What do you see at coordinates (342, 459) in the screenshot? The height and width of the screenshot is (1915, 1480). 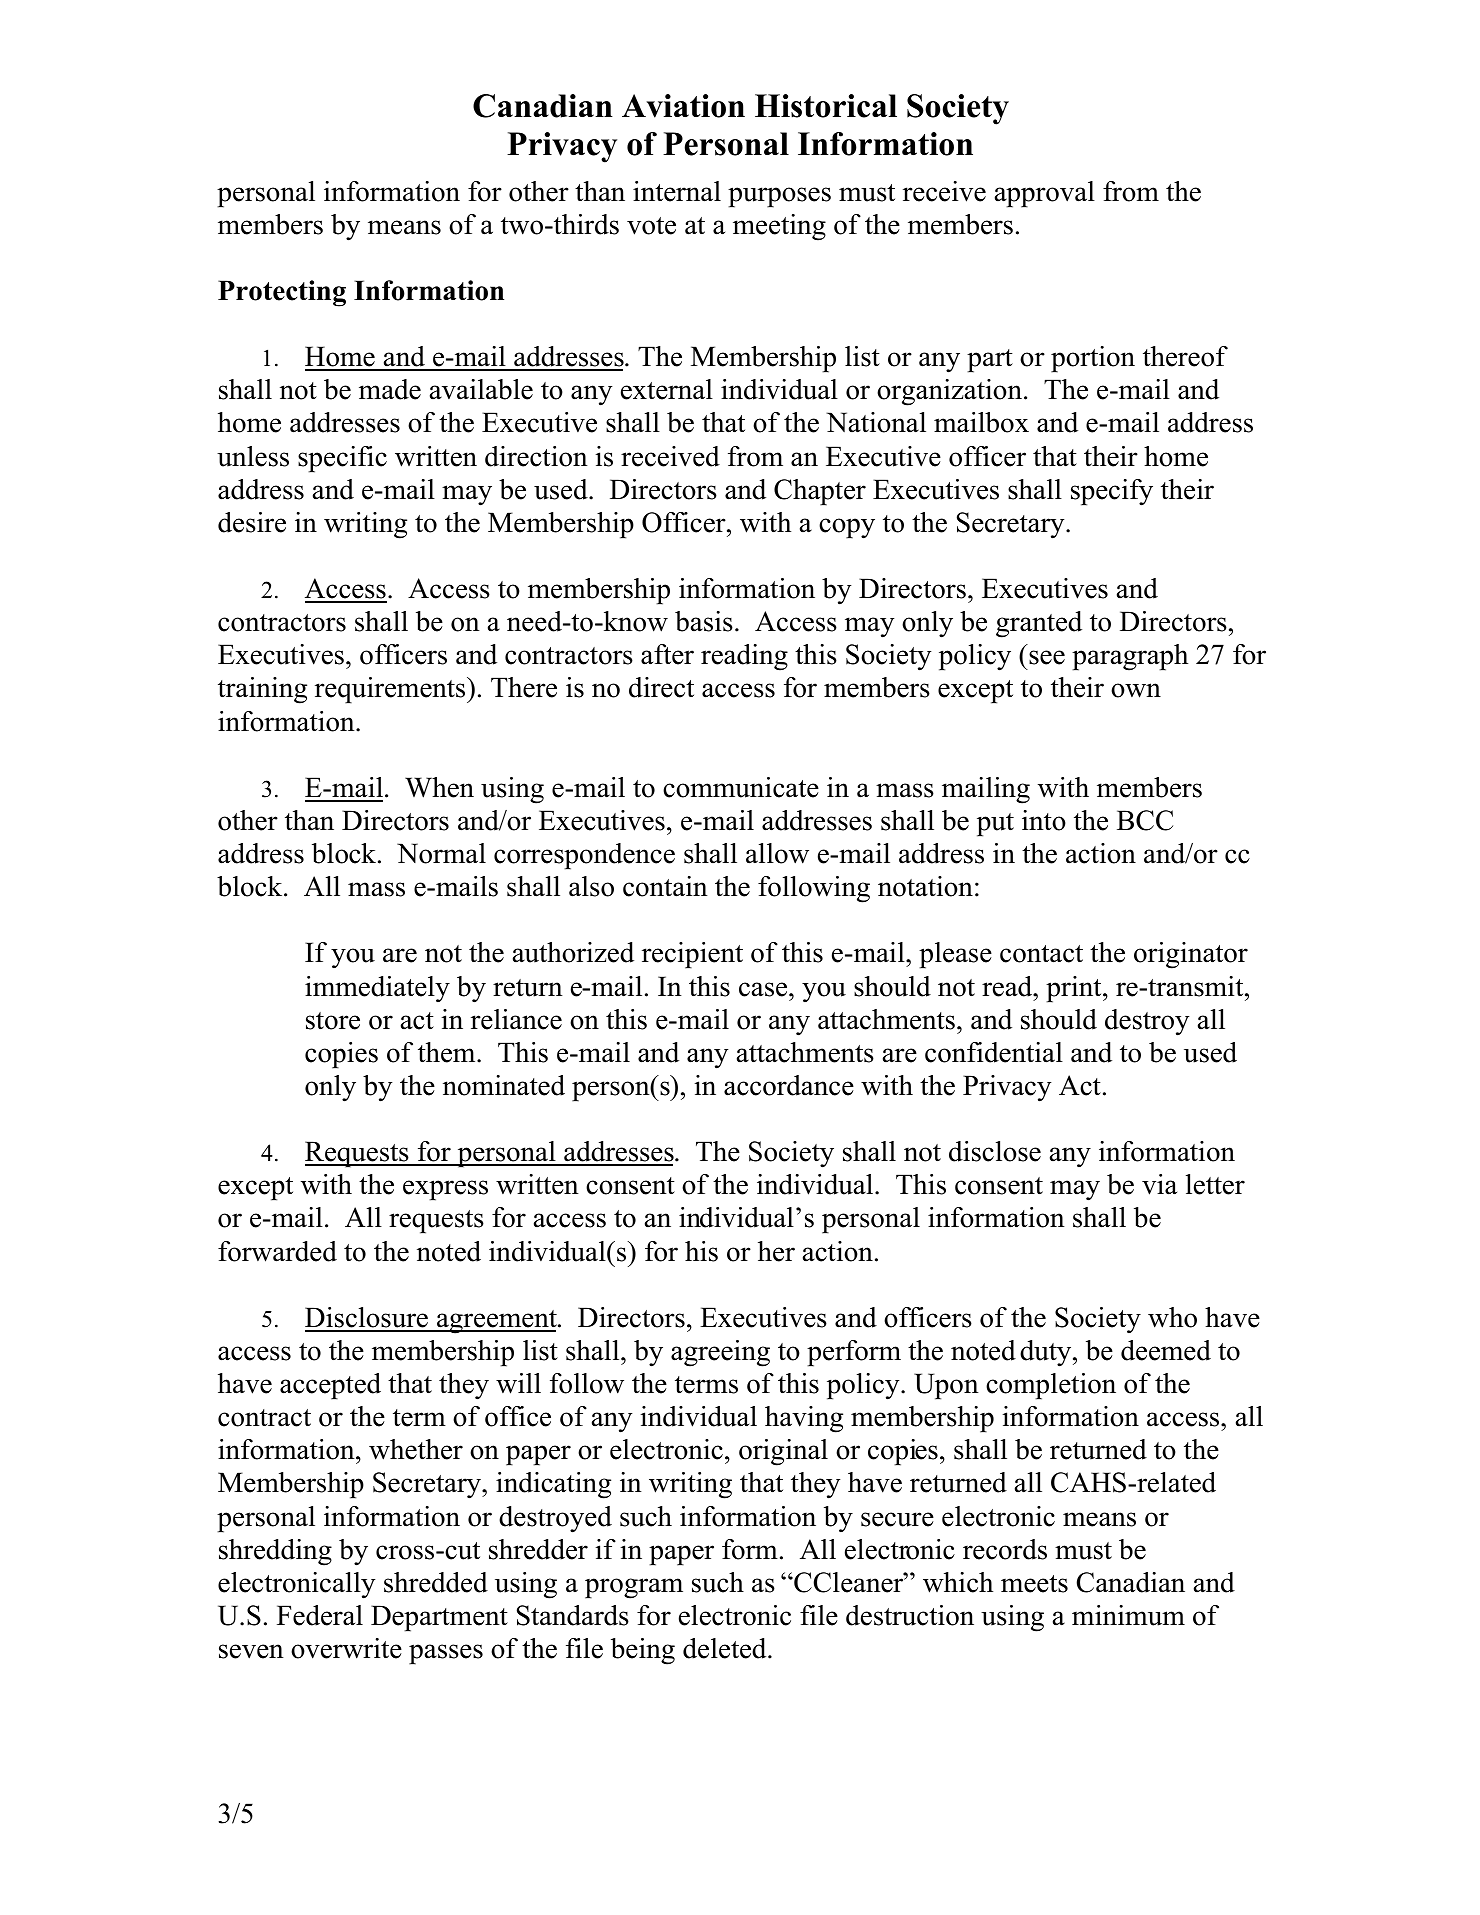 I see `specific` at bounding box center [342, 459].
